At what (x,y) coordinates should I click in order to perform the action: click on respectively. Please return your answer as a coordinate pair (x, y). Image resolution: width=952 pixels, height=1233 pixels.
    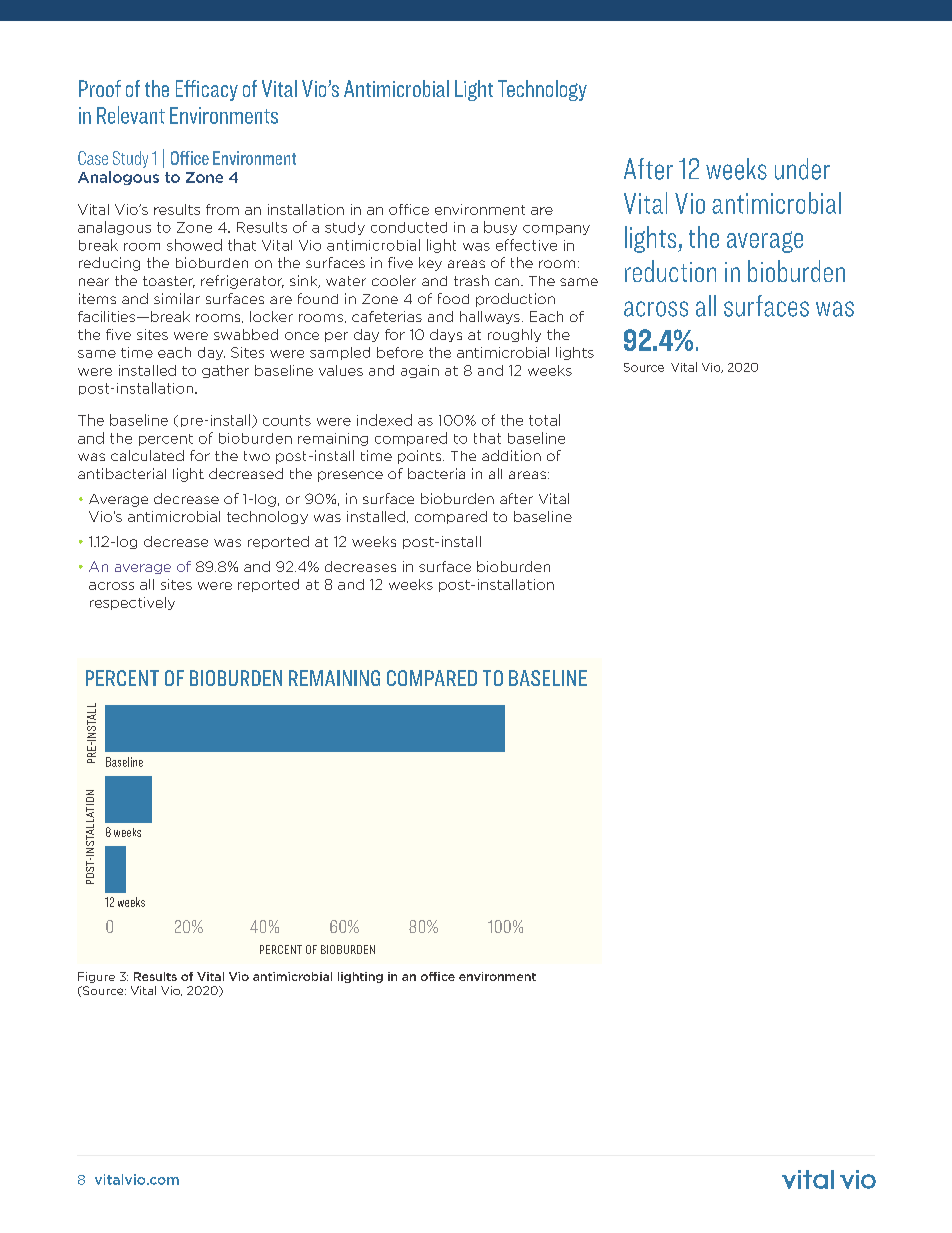
    Looking at the image, I should click on (132, 603).
